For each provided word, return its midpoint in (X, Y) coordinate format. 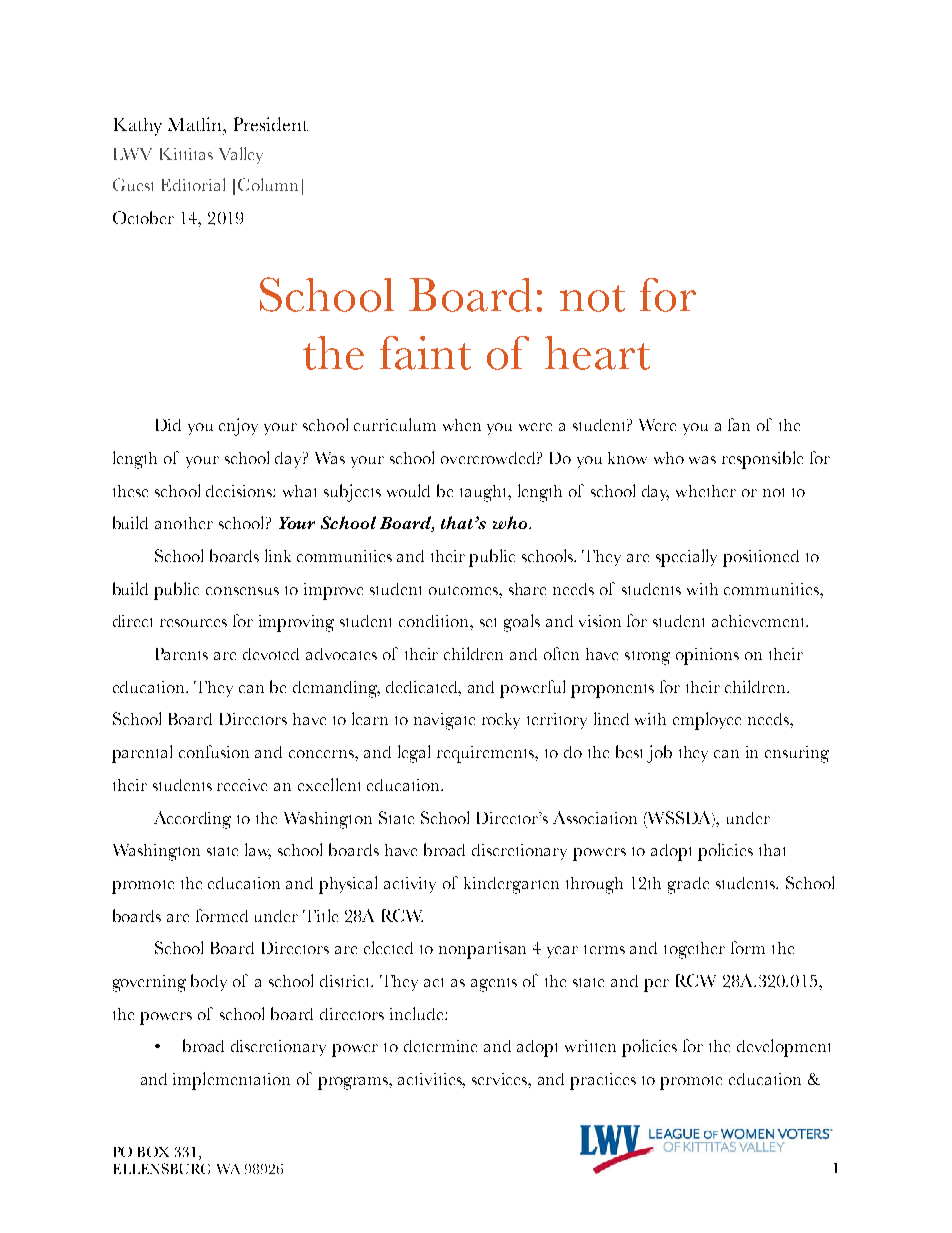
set (488, 622)
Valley (241, 155)
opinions (707, 656)
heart (597, 353)
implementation (231, 1081)
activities (431, 1080)
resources (193, 623)
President (271, 124)
